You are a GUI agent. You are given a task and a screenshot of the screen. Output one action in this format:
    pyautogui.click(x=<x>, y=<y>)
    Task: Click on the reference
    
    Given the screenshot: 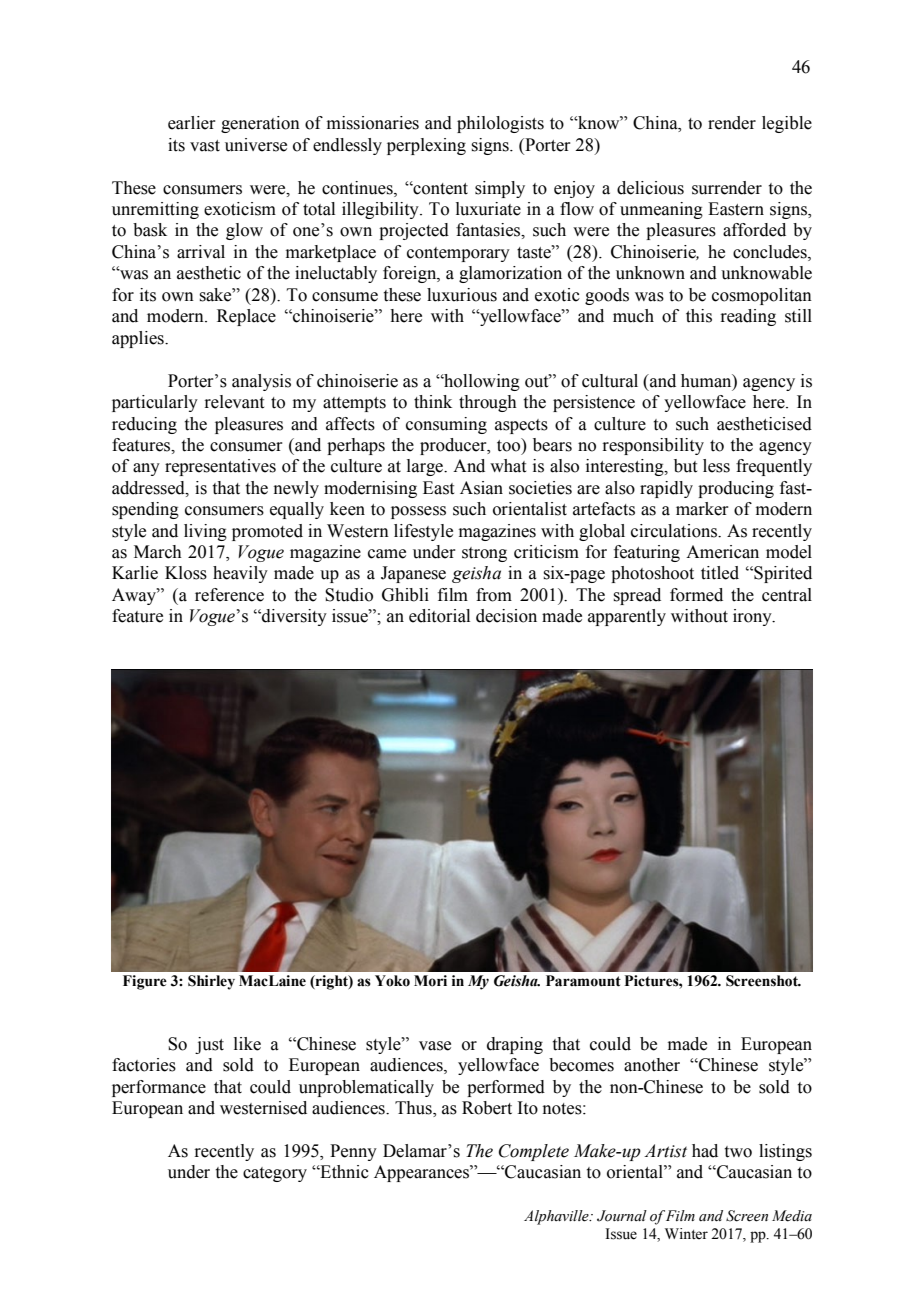 What is the action you would take?
    pyautogui.click(x=229, y=595)
